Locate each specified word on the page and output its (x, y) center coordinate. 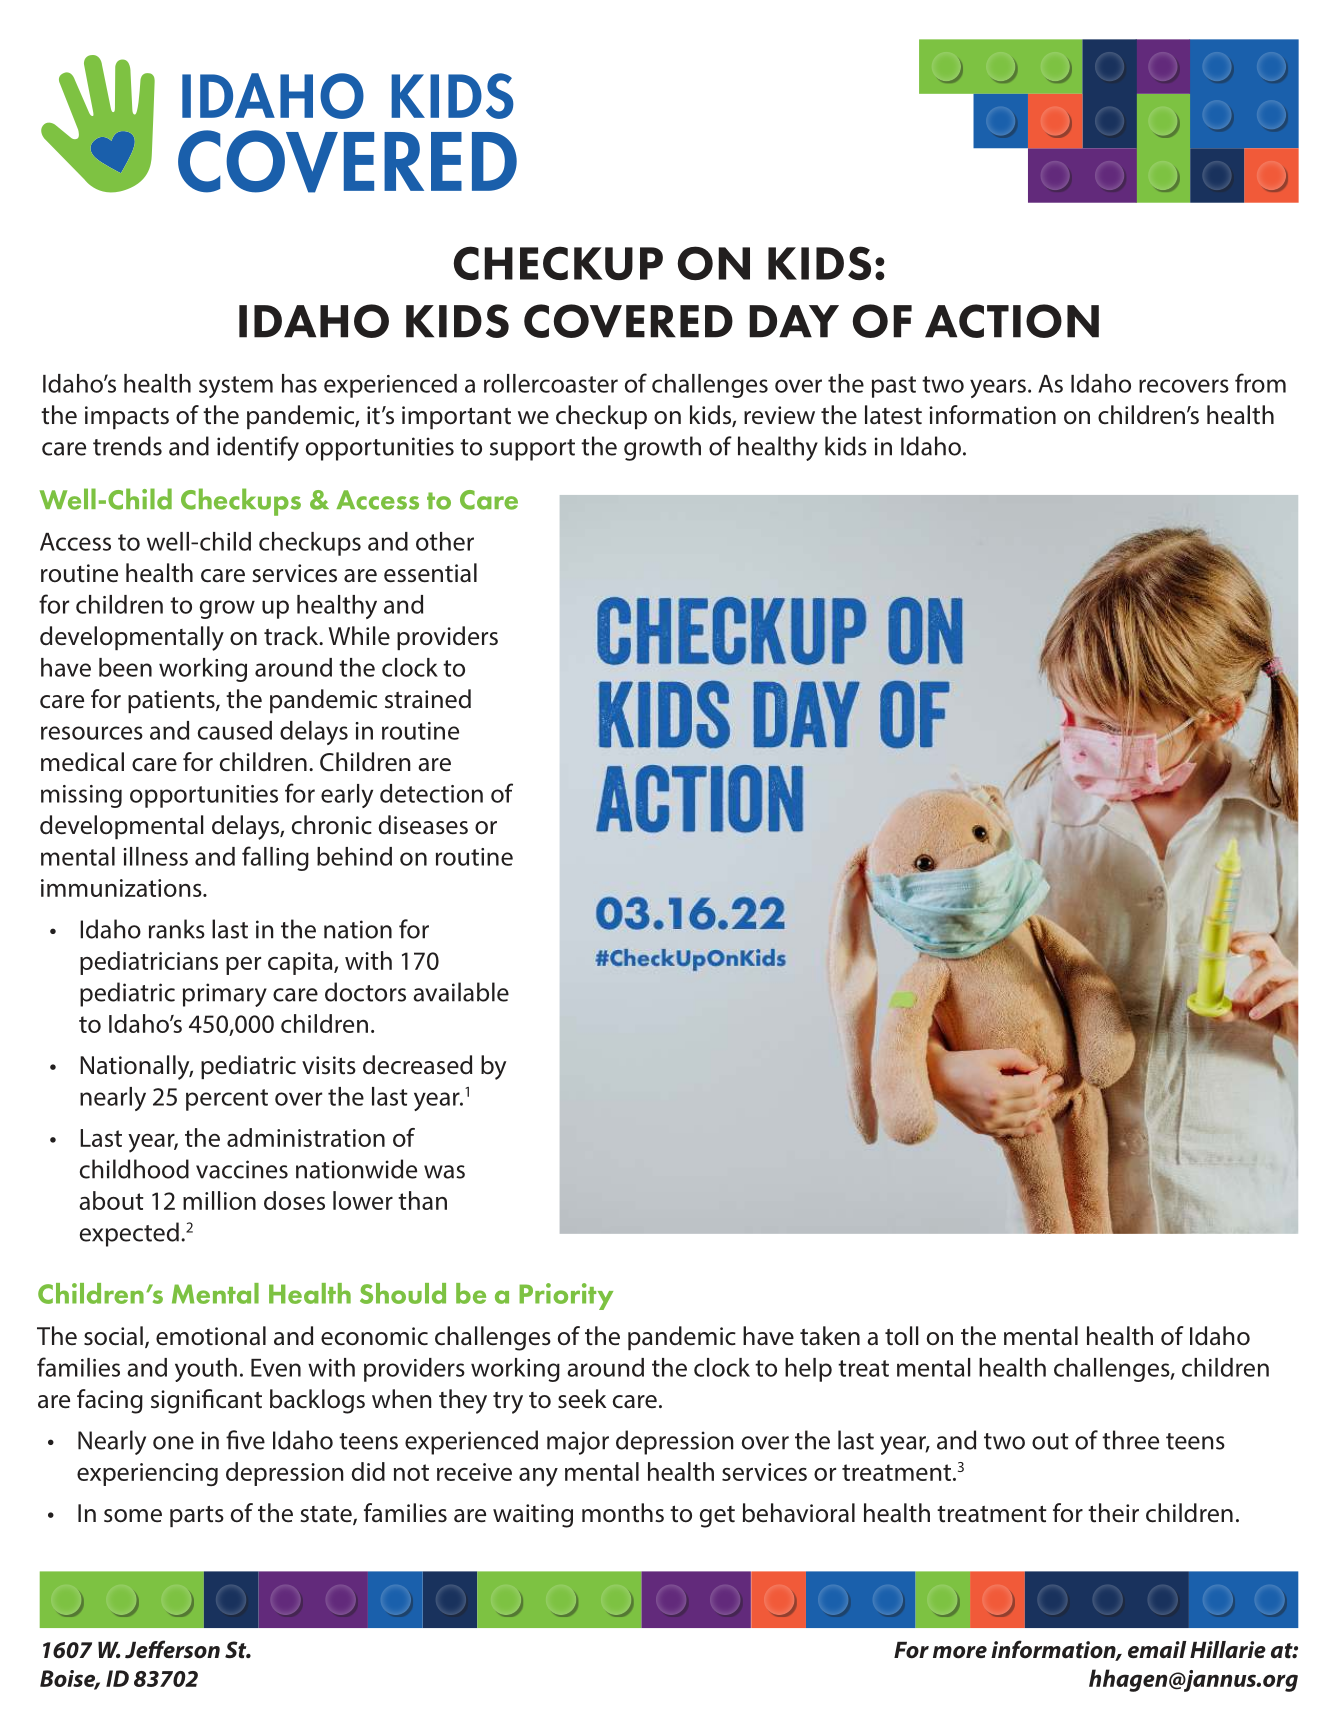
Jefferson (172, 1649)
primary (225, 995)
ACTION (1012, 321)
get (717, 1517)
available (461, 992)
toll (901, 1336)
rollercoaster (551, 383)
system (236, 387)
